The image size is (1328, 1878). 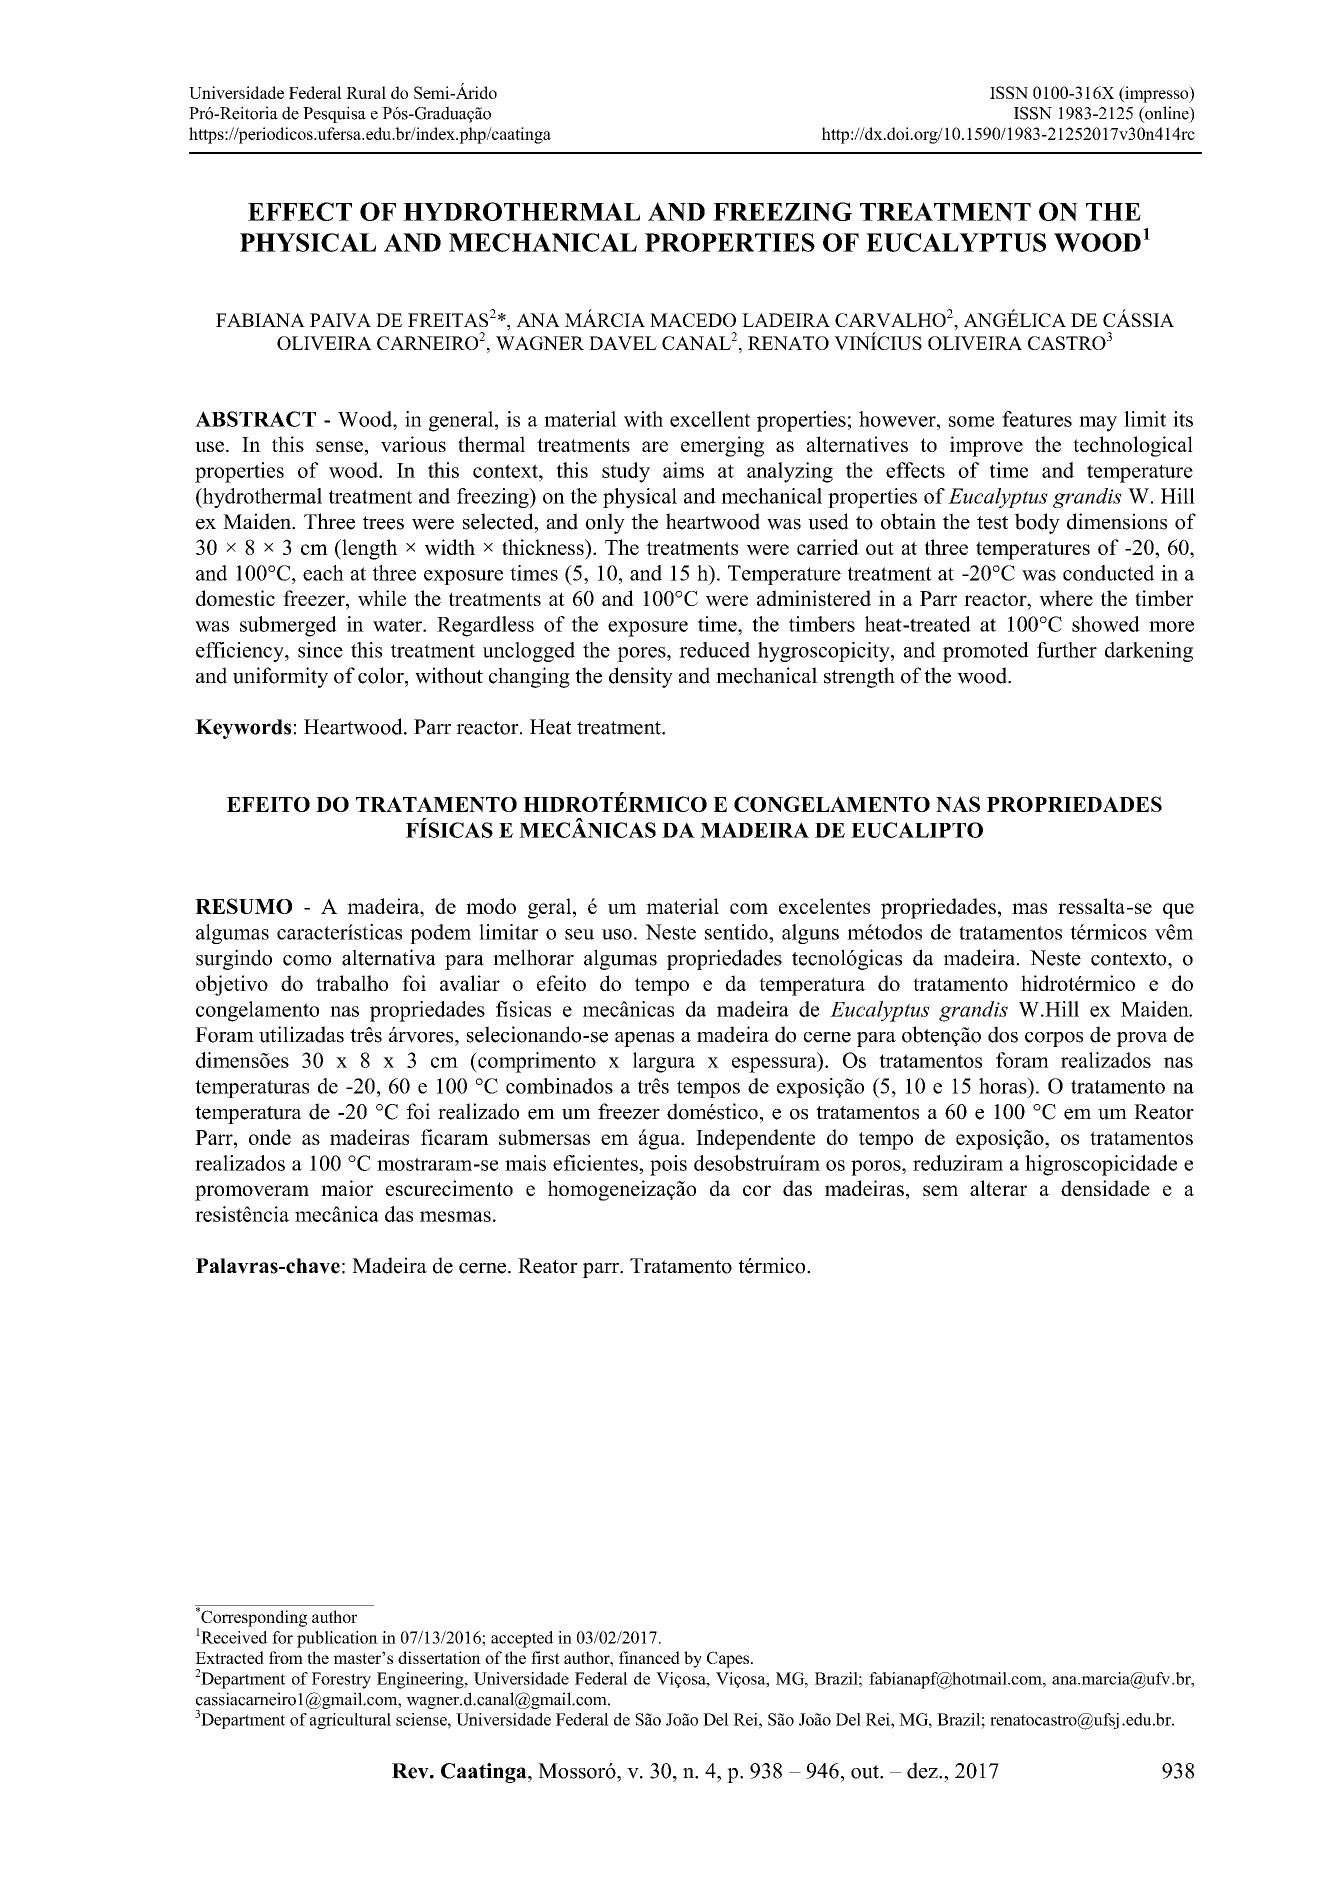 What do you see at coordinates (366, 92) in the document?
I see `Rural` at bounding box center [366, 92].
